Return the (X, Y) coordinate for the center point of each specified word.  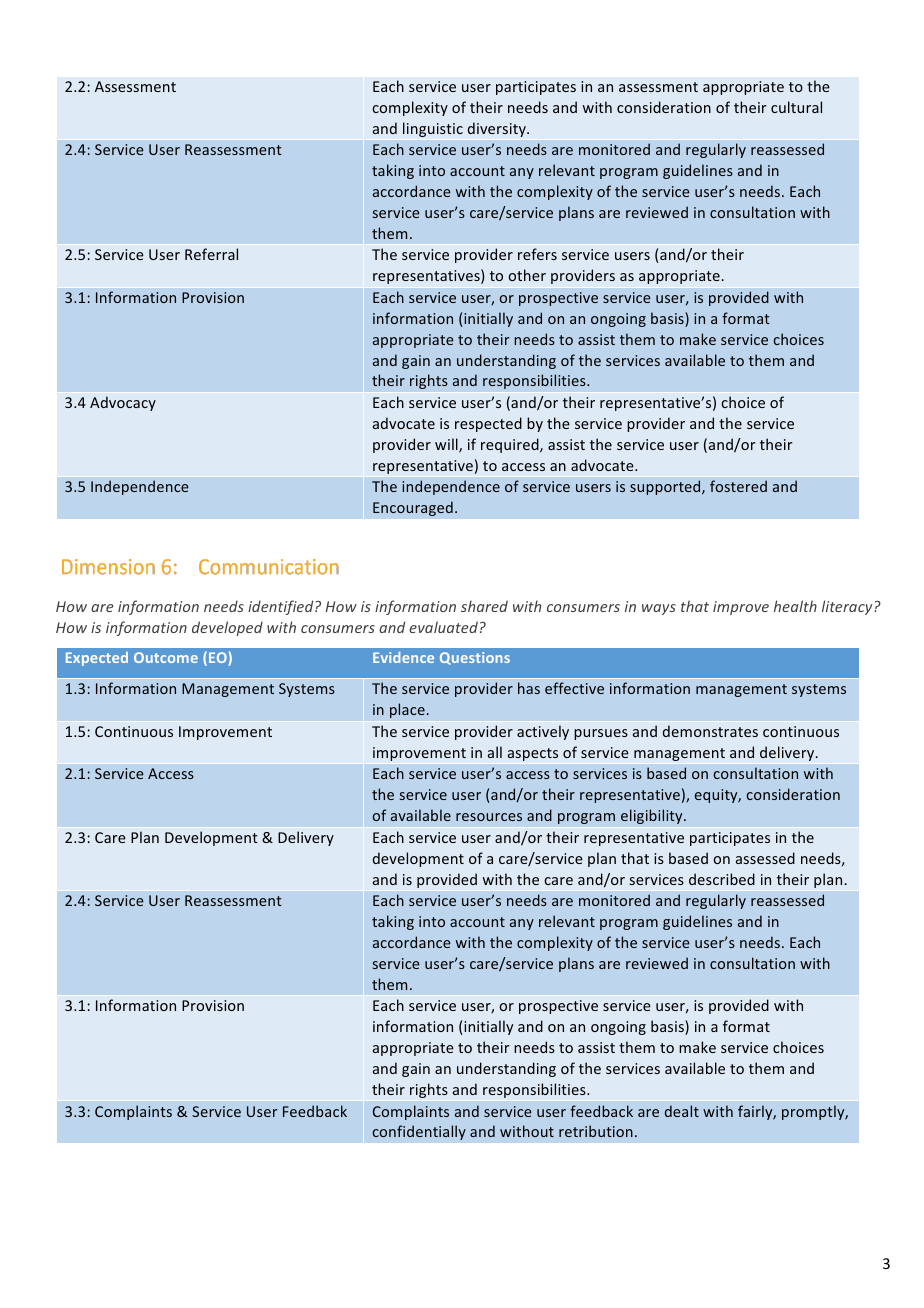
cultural (796, 107)
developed (227, 628)
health (795, 606)
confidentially (419, 1132)
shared (484, 606)
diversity (498, 129)
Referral (211, 254)
